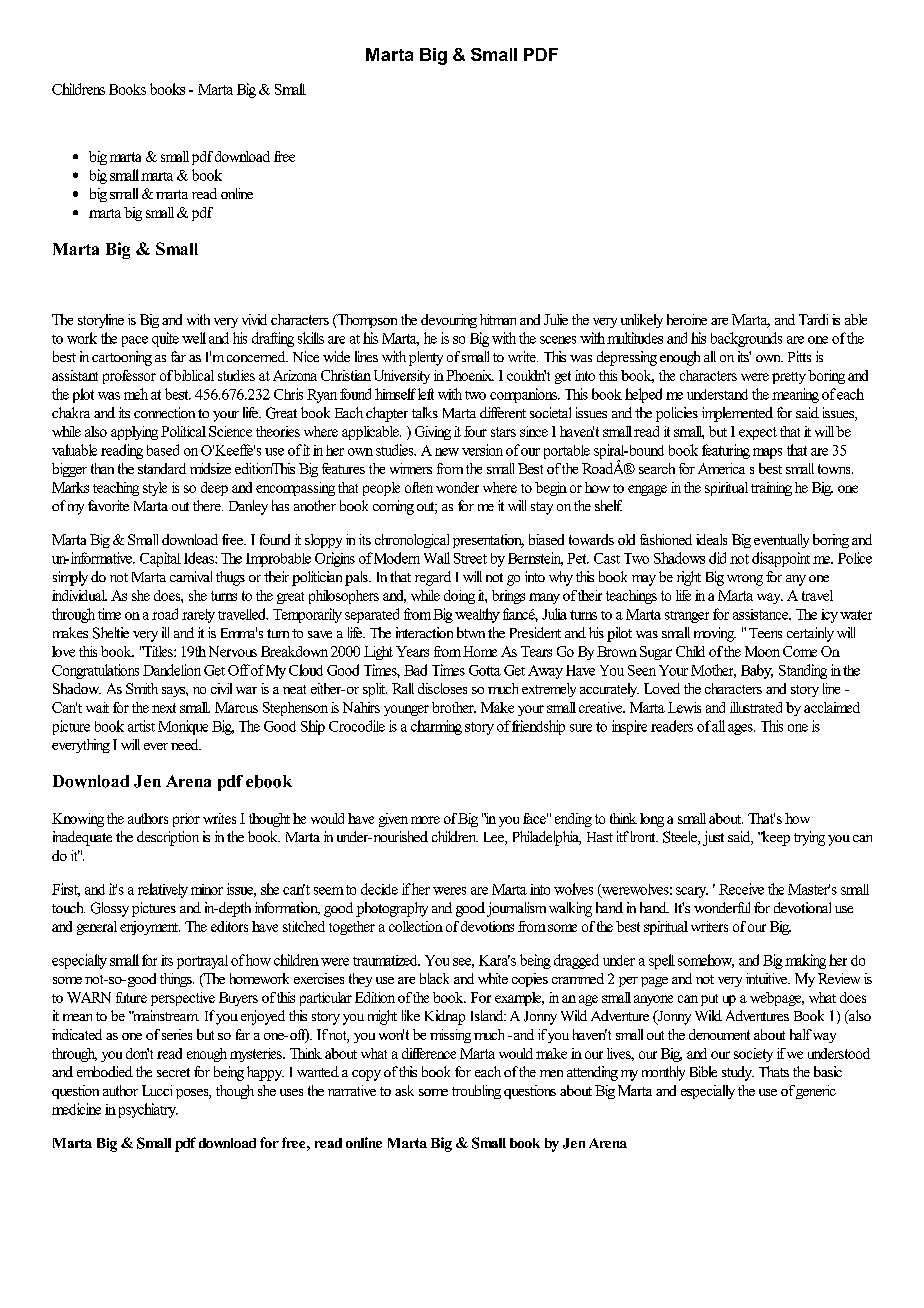 The image size is (924, 1308). Describe the element at coordinates (449, 321) in the screenshot. I see `devouring` at that location.
